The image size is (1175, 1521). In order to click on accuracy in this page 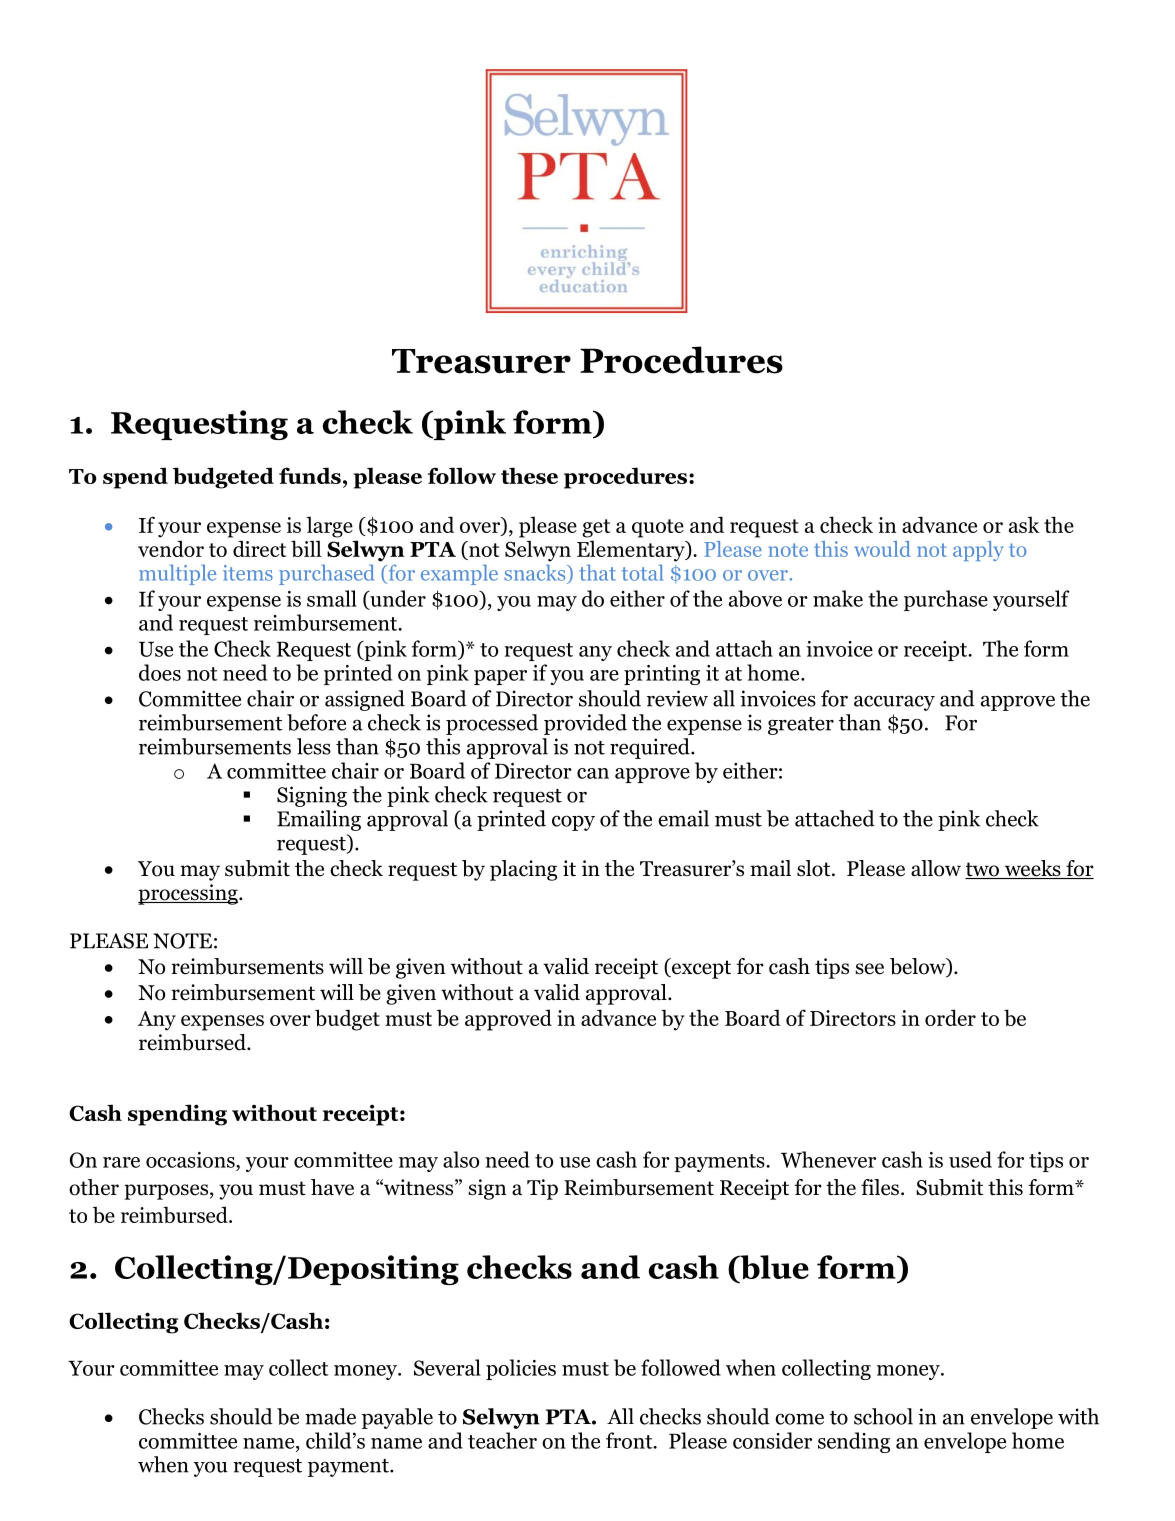, I will do `click(894, 703)`.
